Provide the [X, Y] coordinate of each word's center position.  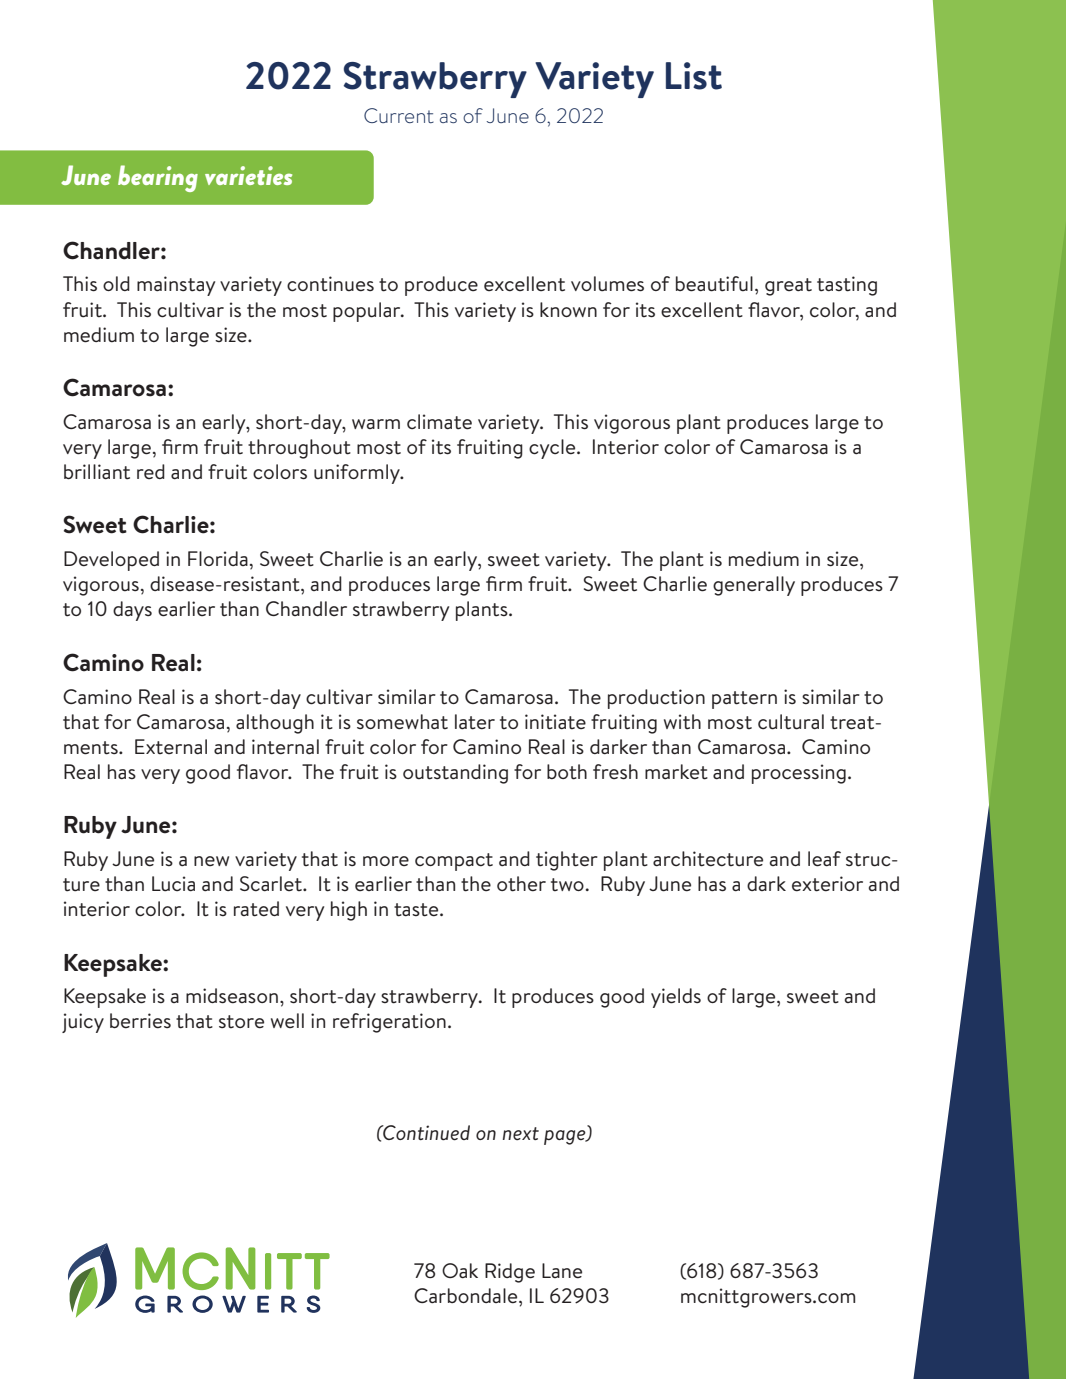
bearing [158, 178]
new [211, 861]
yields [676, 998]
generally [754, 586]
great [788, 287]
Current [399, 115]
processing [799, 774]
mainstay [176, 286]
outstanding [455, 774]
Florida [218, 558]
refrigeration [389, 1023]
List [694, 76]
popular [368, 312]
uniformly [358, 474]
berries [140, 1021]
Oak [460, 1270]
